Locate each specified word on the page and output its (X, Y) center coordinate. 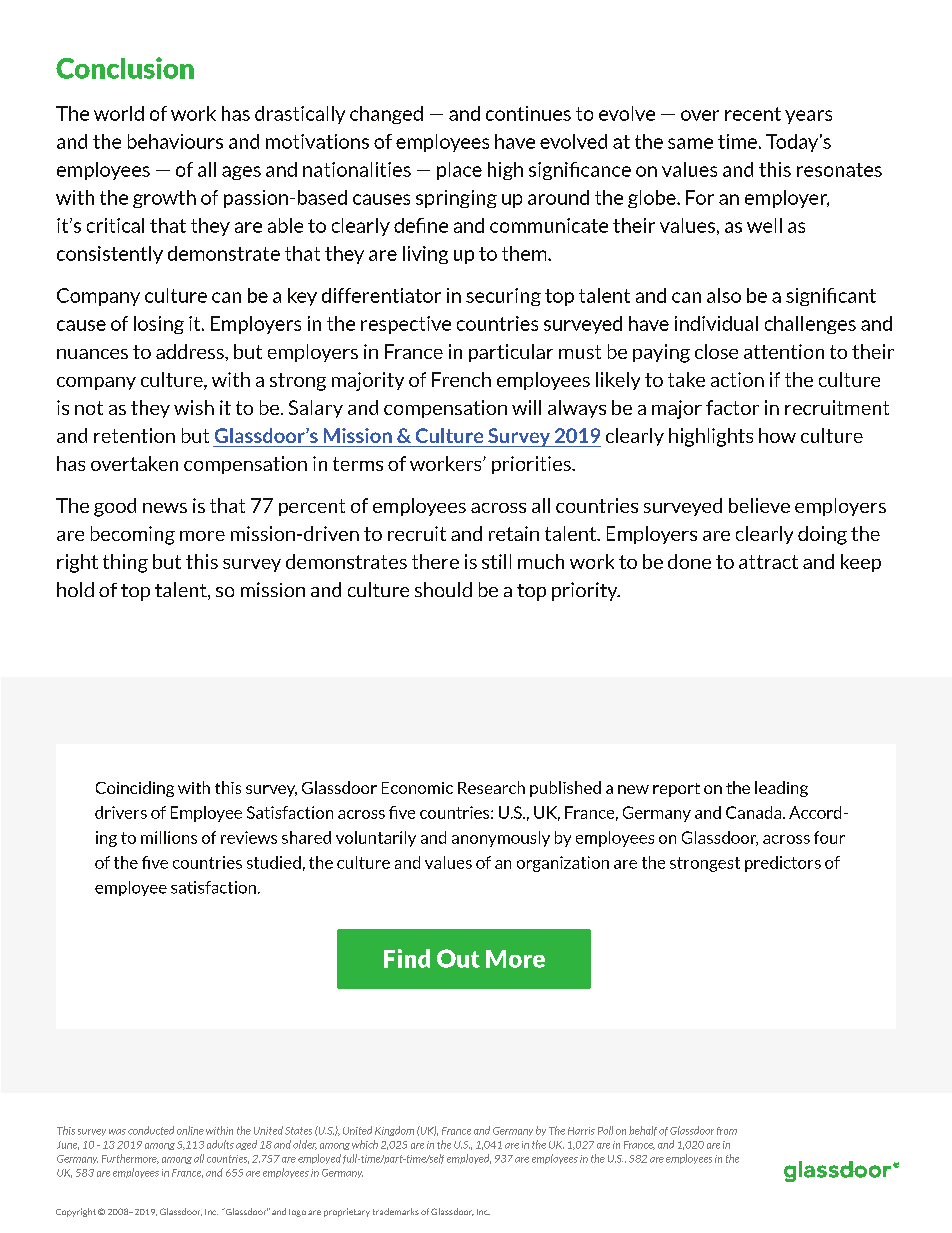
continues (528, 113)
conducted (151, 1130)
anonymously (501, 839)
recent (753, 114)
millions (169, 837)
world (119, 113)
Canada (755, 812)
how (777, 435)
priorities (532, 465)
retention (134, 435)
